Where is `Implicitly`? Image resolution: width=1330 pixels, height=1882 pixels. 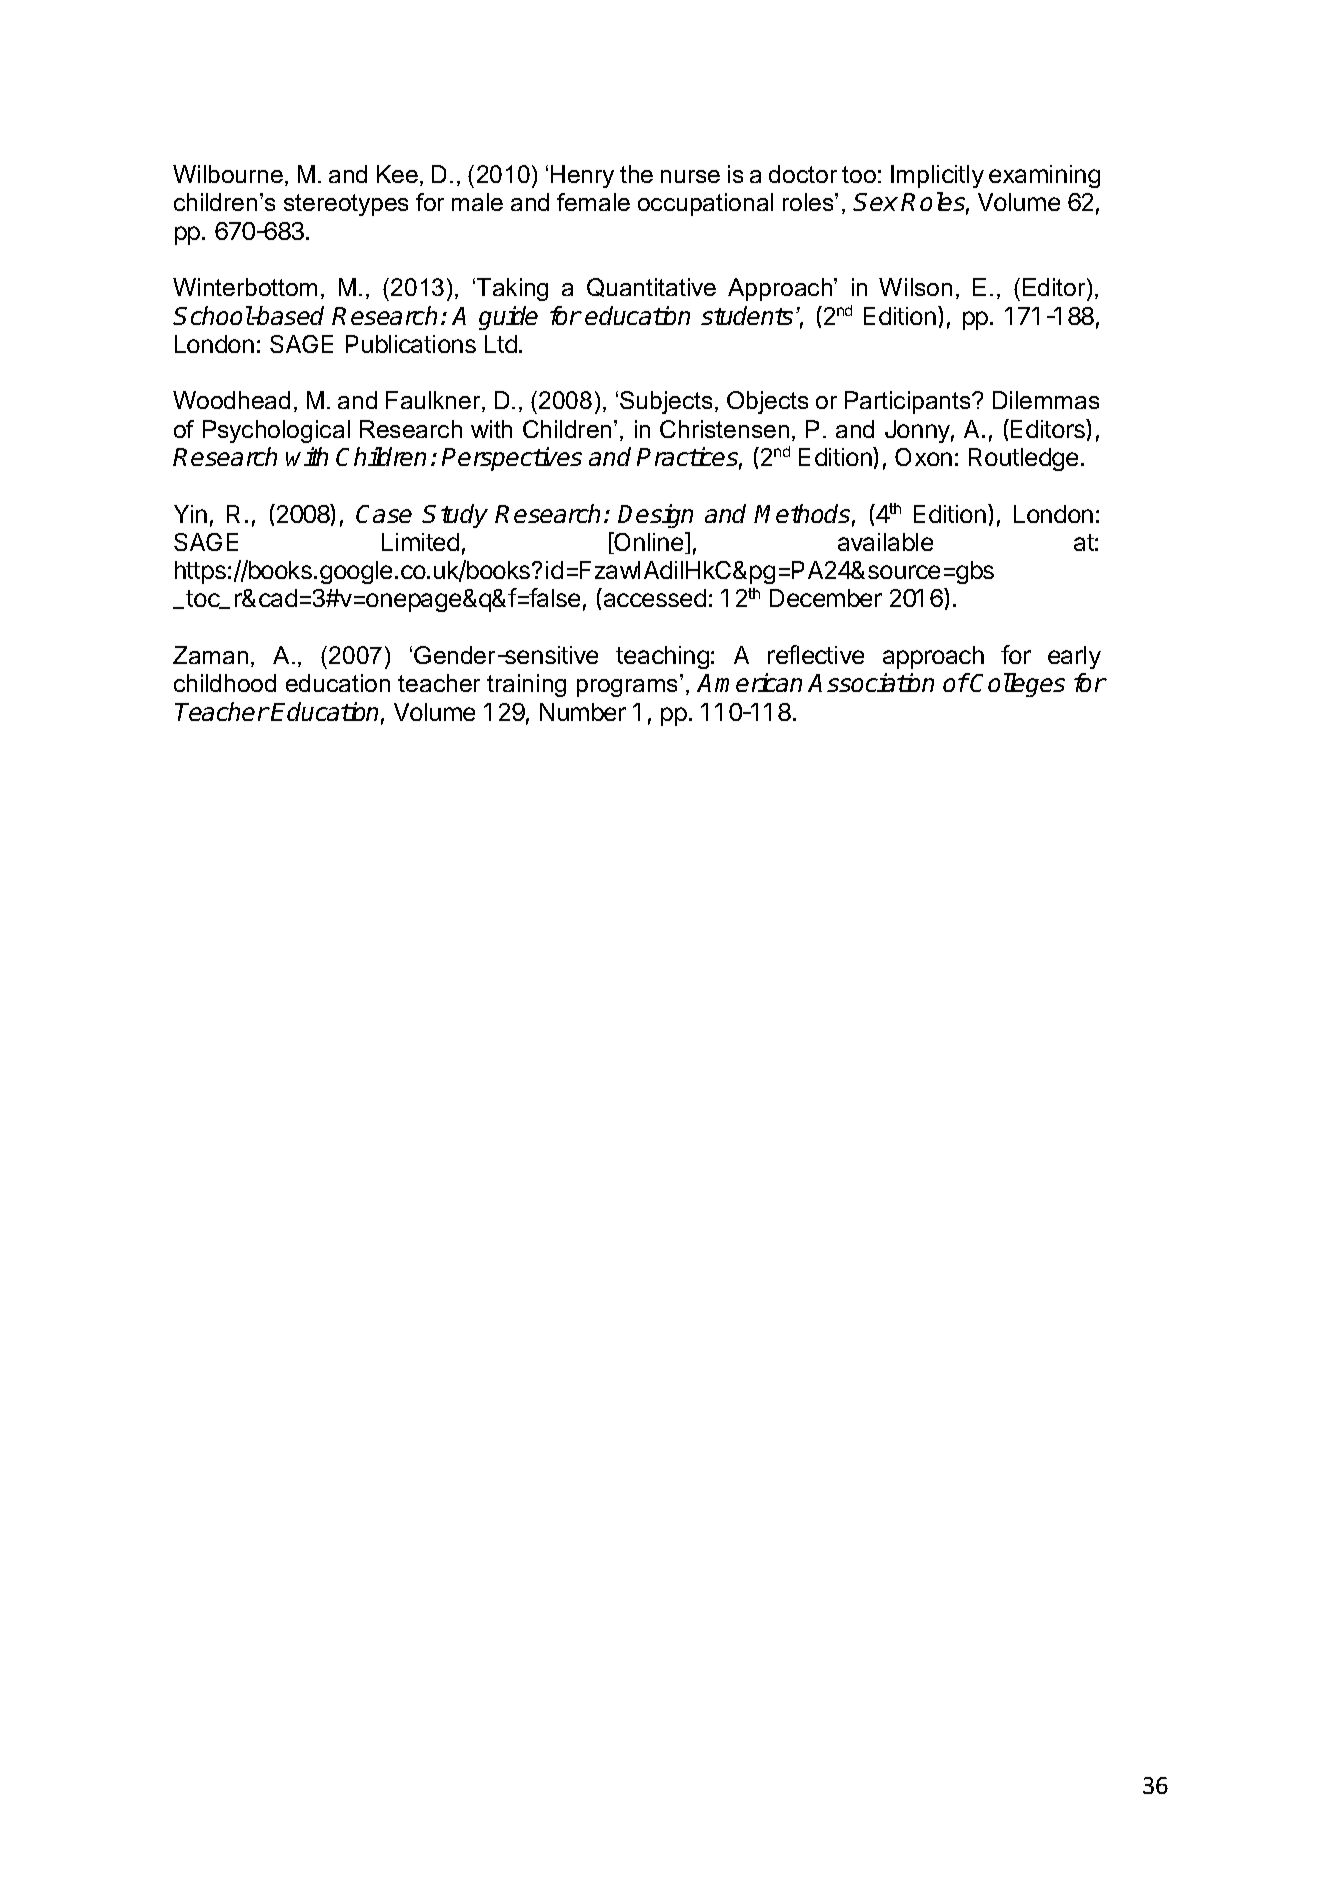
Implicitly is located at coordinates (937, 176).
